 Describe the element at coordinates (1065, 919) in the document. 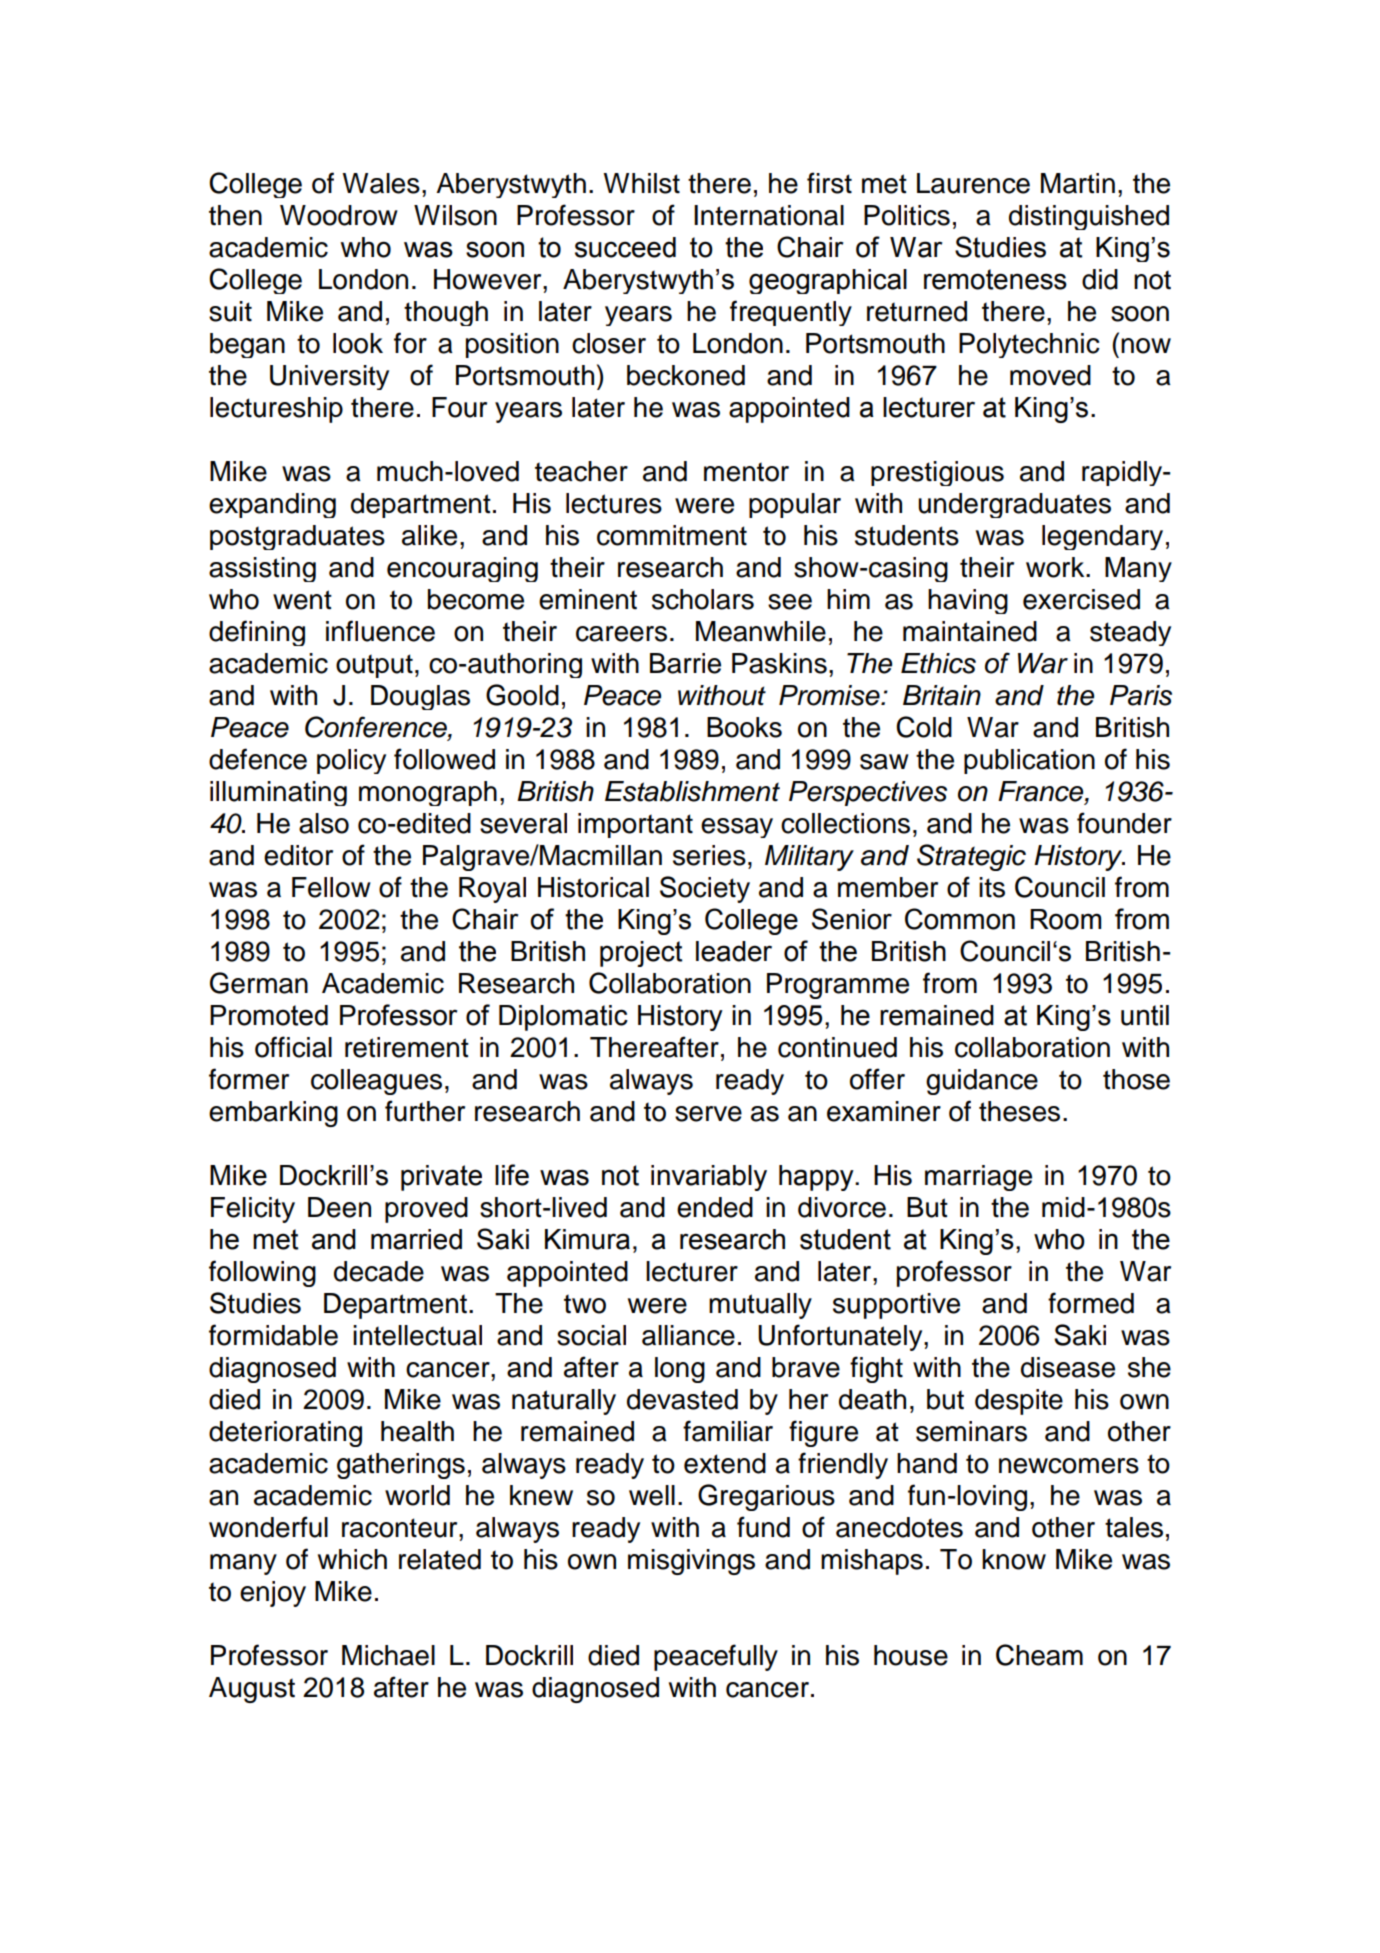

I see `Room` at that location.
